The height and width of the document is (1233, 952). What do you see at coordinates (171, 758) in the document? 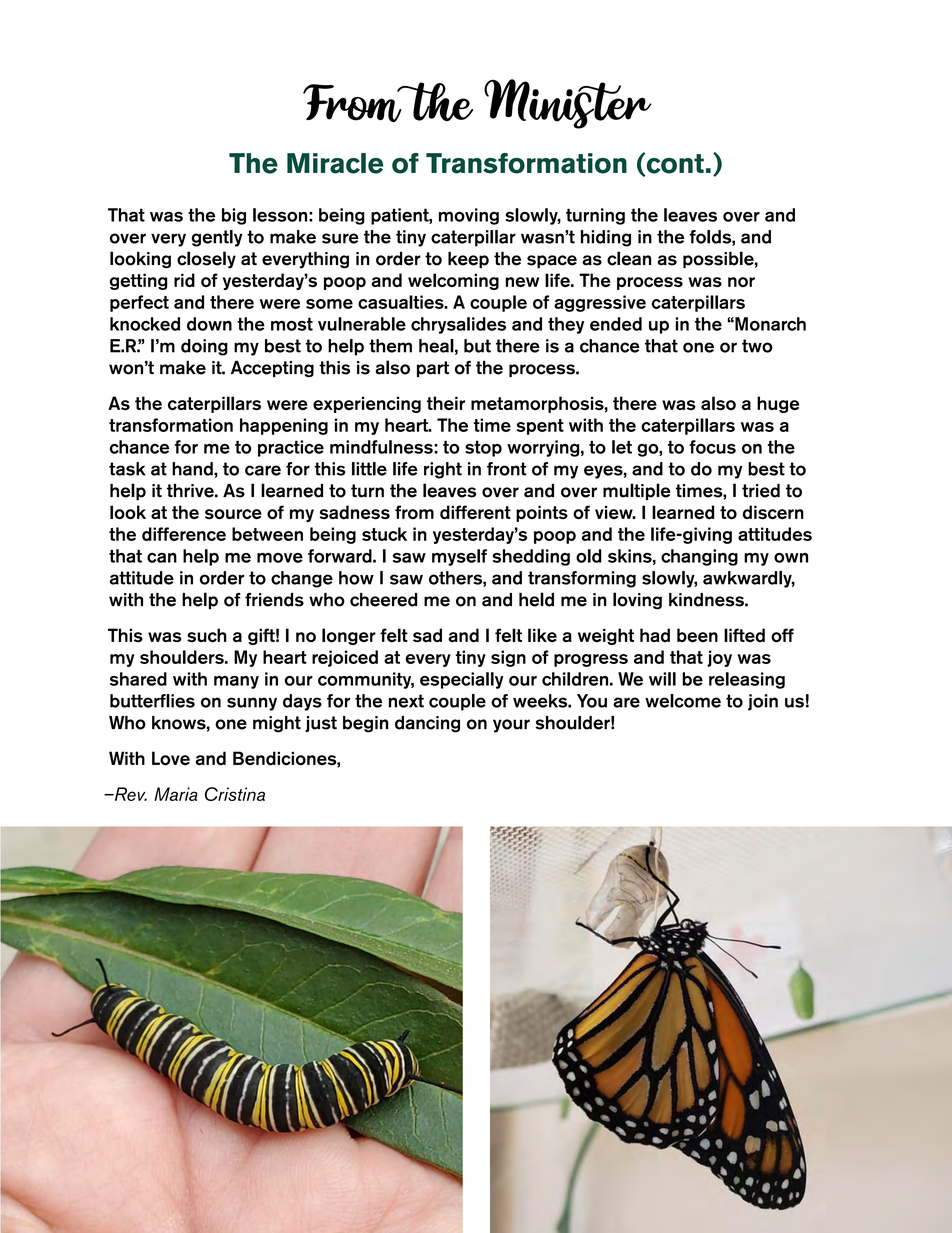
I see `Love` at bounding box center [171, 758].
